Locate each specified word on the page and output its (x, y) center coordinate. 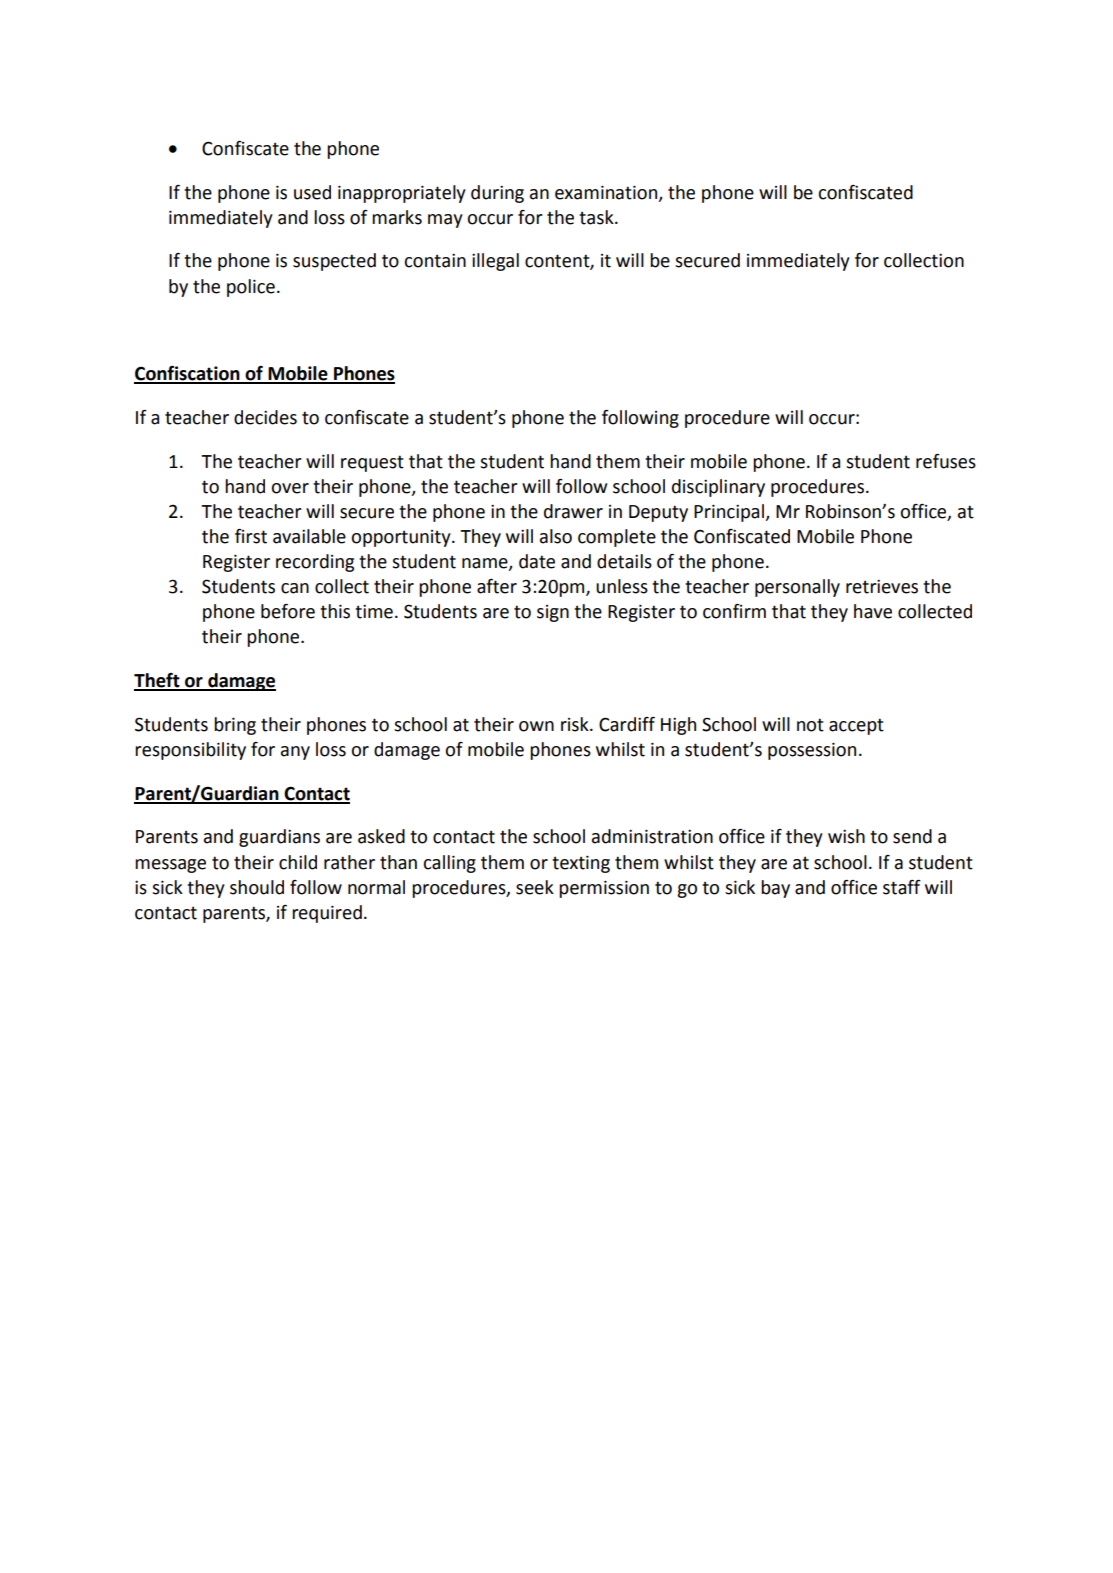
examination (607, 193)
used (312, 192)
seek (535, 887)
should (257, 887)
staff (902, 887)
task (597, 217)
